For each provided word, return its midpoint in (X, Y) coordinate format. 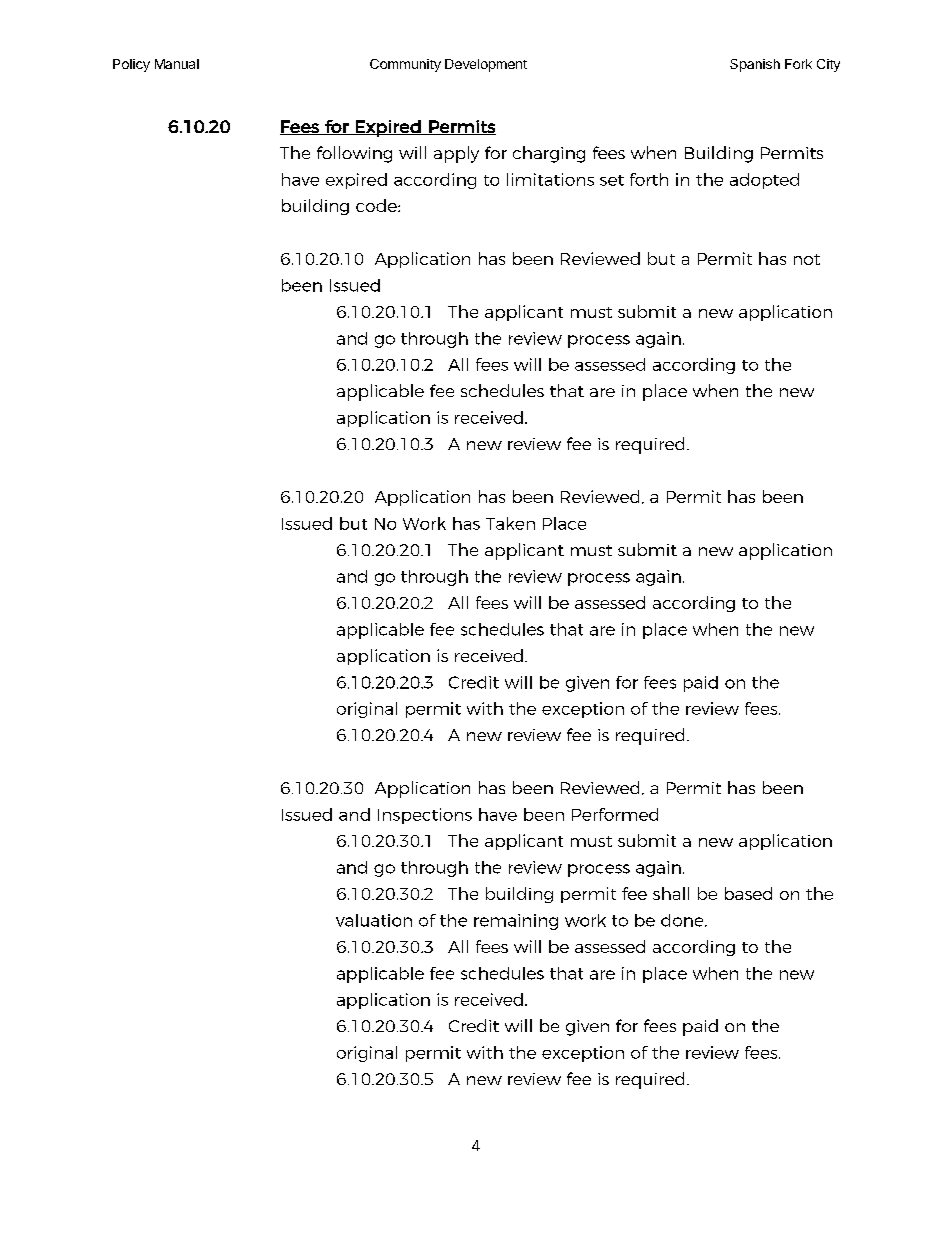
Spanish (755, 65)
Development (486, 65)
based (748, 893)
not (807, 259)
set (612, 180)
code (377, 205)
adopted (764, 181)
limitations (550, 179)
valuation (374, 920)
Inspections (425, 816)
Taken (510, 523)
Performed (615, 814)
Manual (177, 64)
